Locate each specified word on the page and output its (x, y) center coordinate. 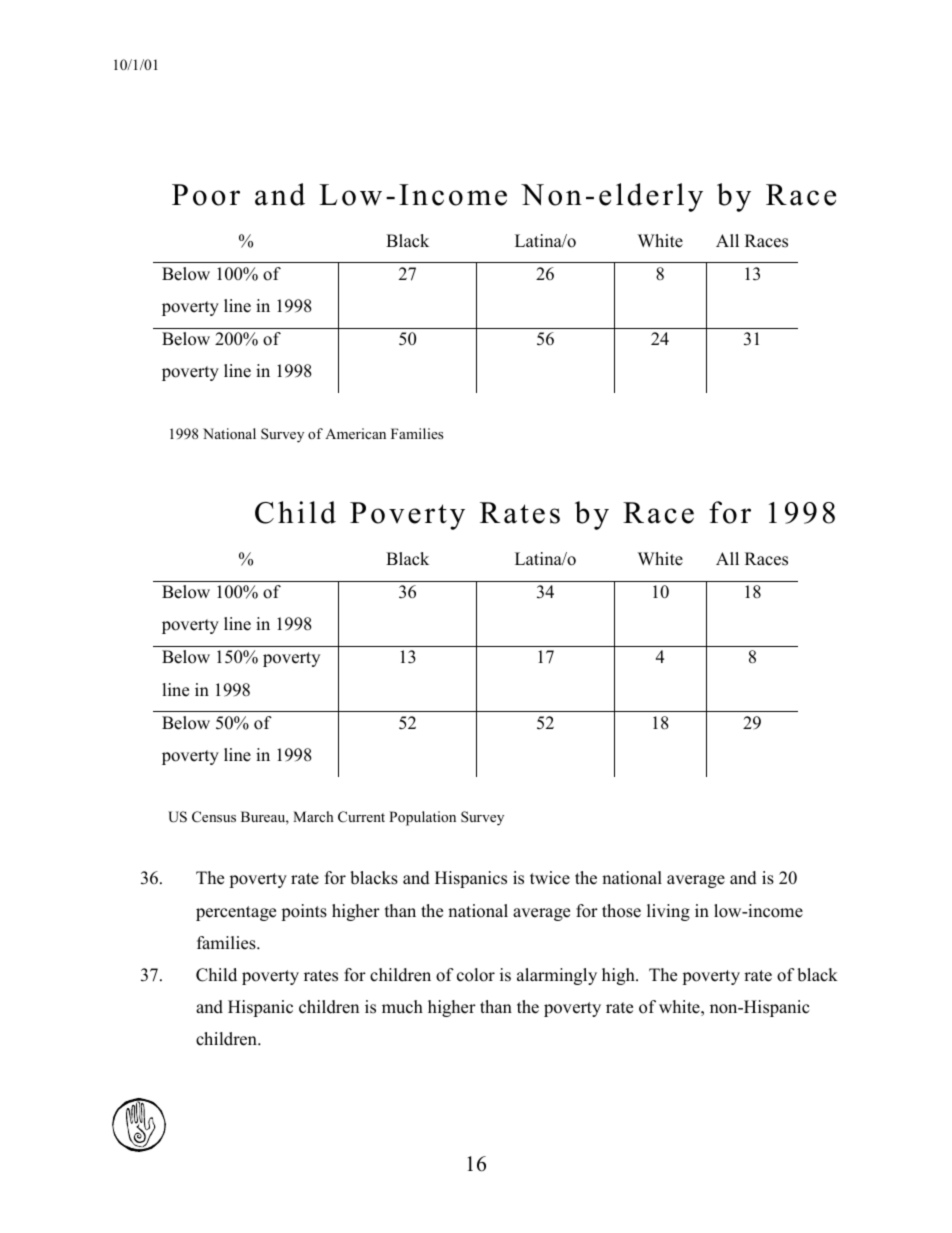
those (621, 911)
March (313, 816)
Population (422, 818)
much (402, 1007)
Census (214, 817)
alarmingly (557, 976)
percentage (236, 913)
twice (550, 878)
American (355, 433)
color (476, 975)
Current (361, 817)
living (668, 912)
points (304, 912)
